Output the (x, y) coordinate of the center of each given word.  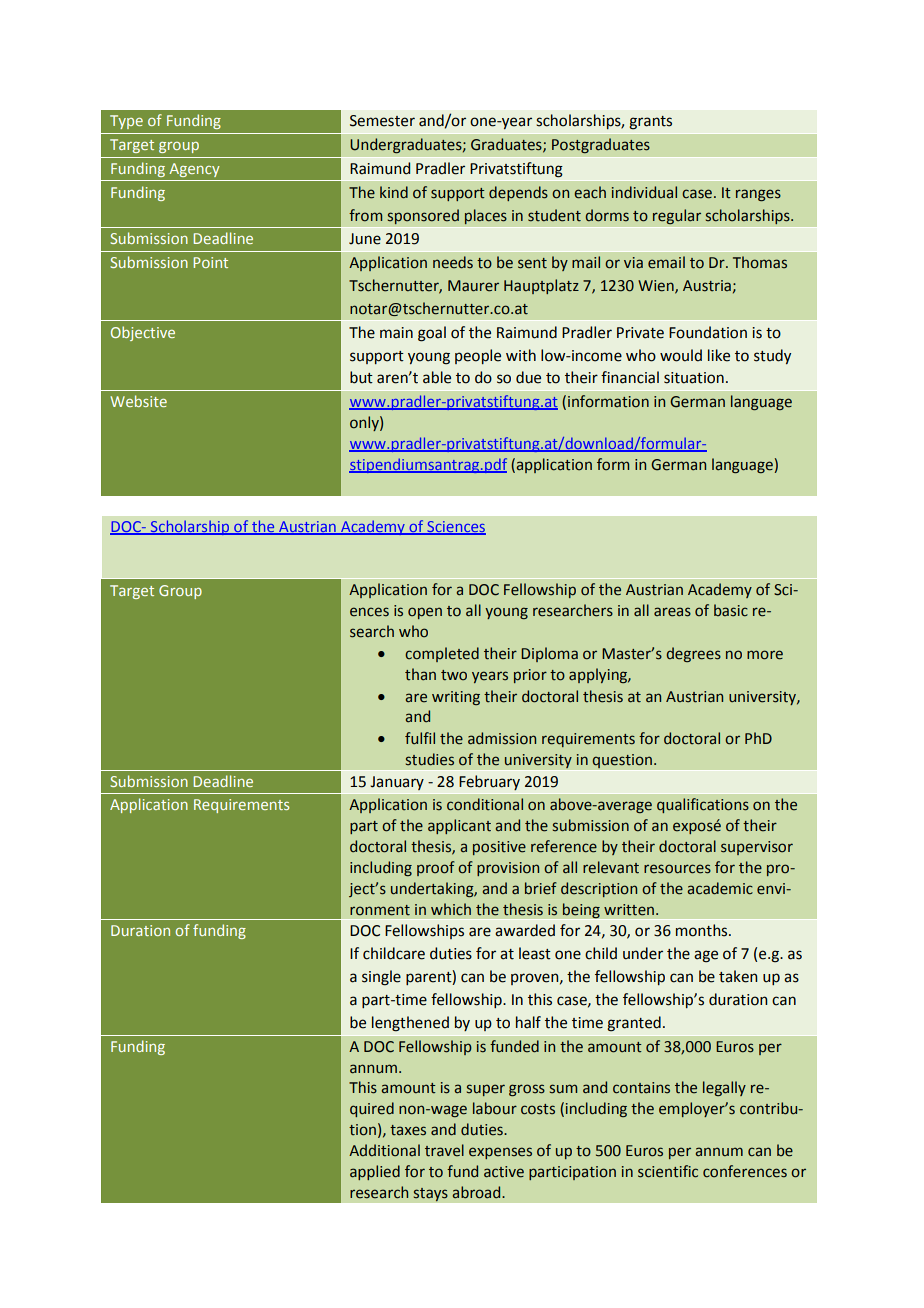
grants (650, 123)
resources (677, 869)
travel (444, 1150)
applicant (459, 826)
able (437, 377)
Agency (194, 170)
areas (672, 612)
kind (394, 192)
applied (375, 1172)
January (397, 783)
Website (138, 401)
